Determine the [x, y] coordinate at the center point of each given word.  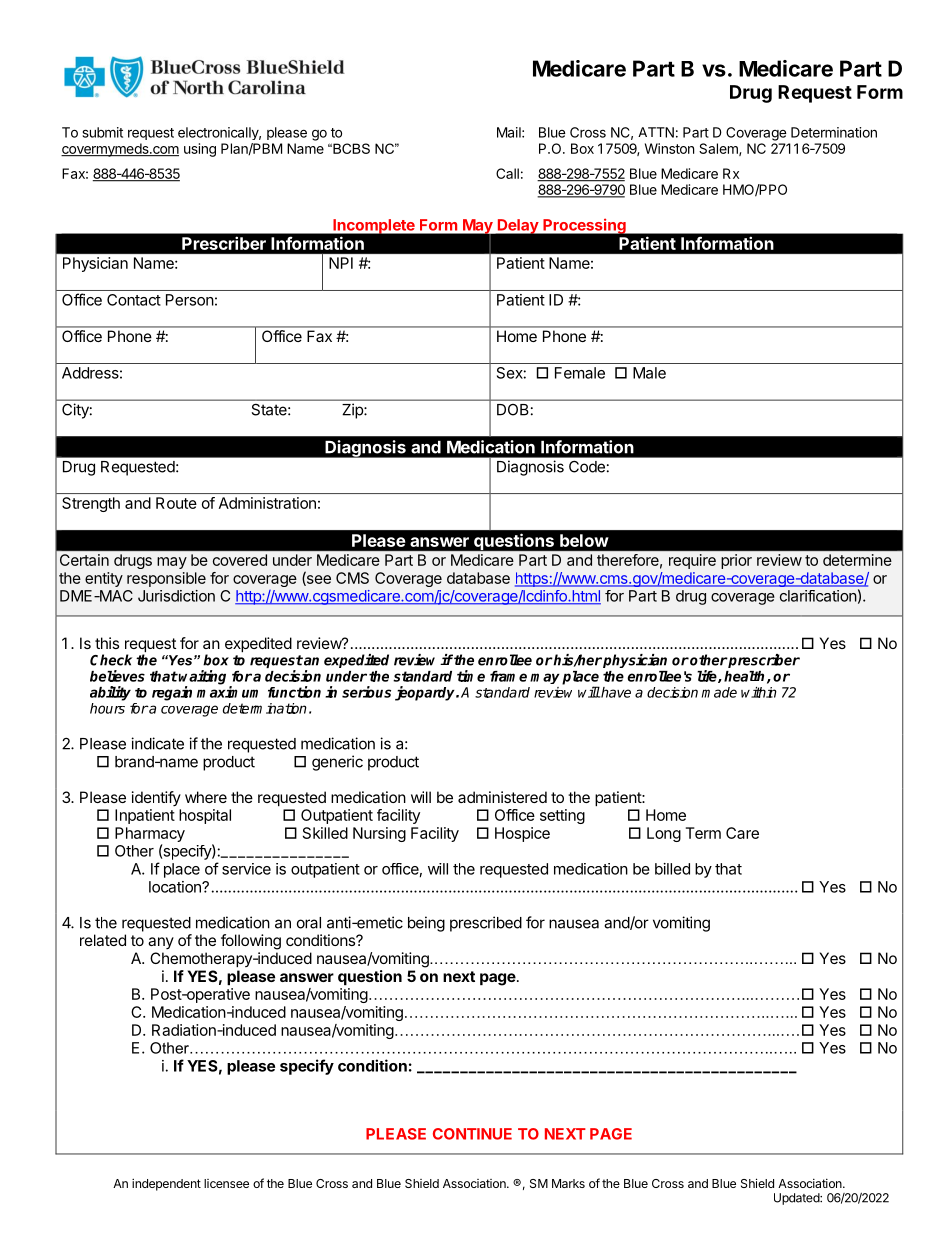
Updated [797, 1199]
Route [176, 503]
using [200, 150]
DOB [512, 409]
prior [736, 561]
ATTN [656, 132]
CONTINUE [472, 1134]
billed [672, 869]
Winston [669, 148]
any [161, 943]
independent [166, 1184]
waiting [204, 678]
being [426, 924]
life [708, 676]
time [471, 676]
